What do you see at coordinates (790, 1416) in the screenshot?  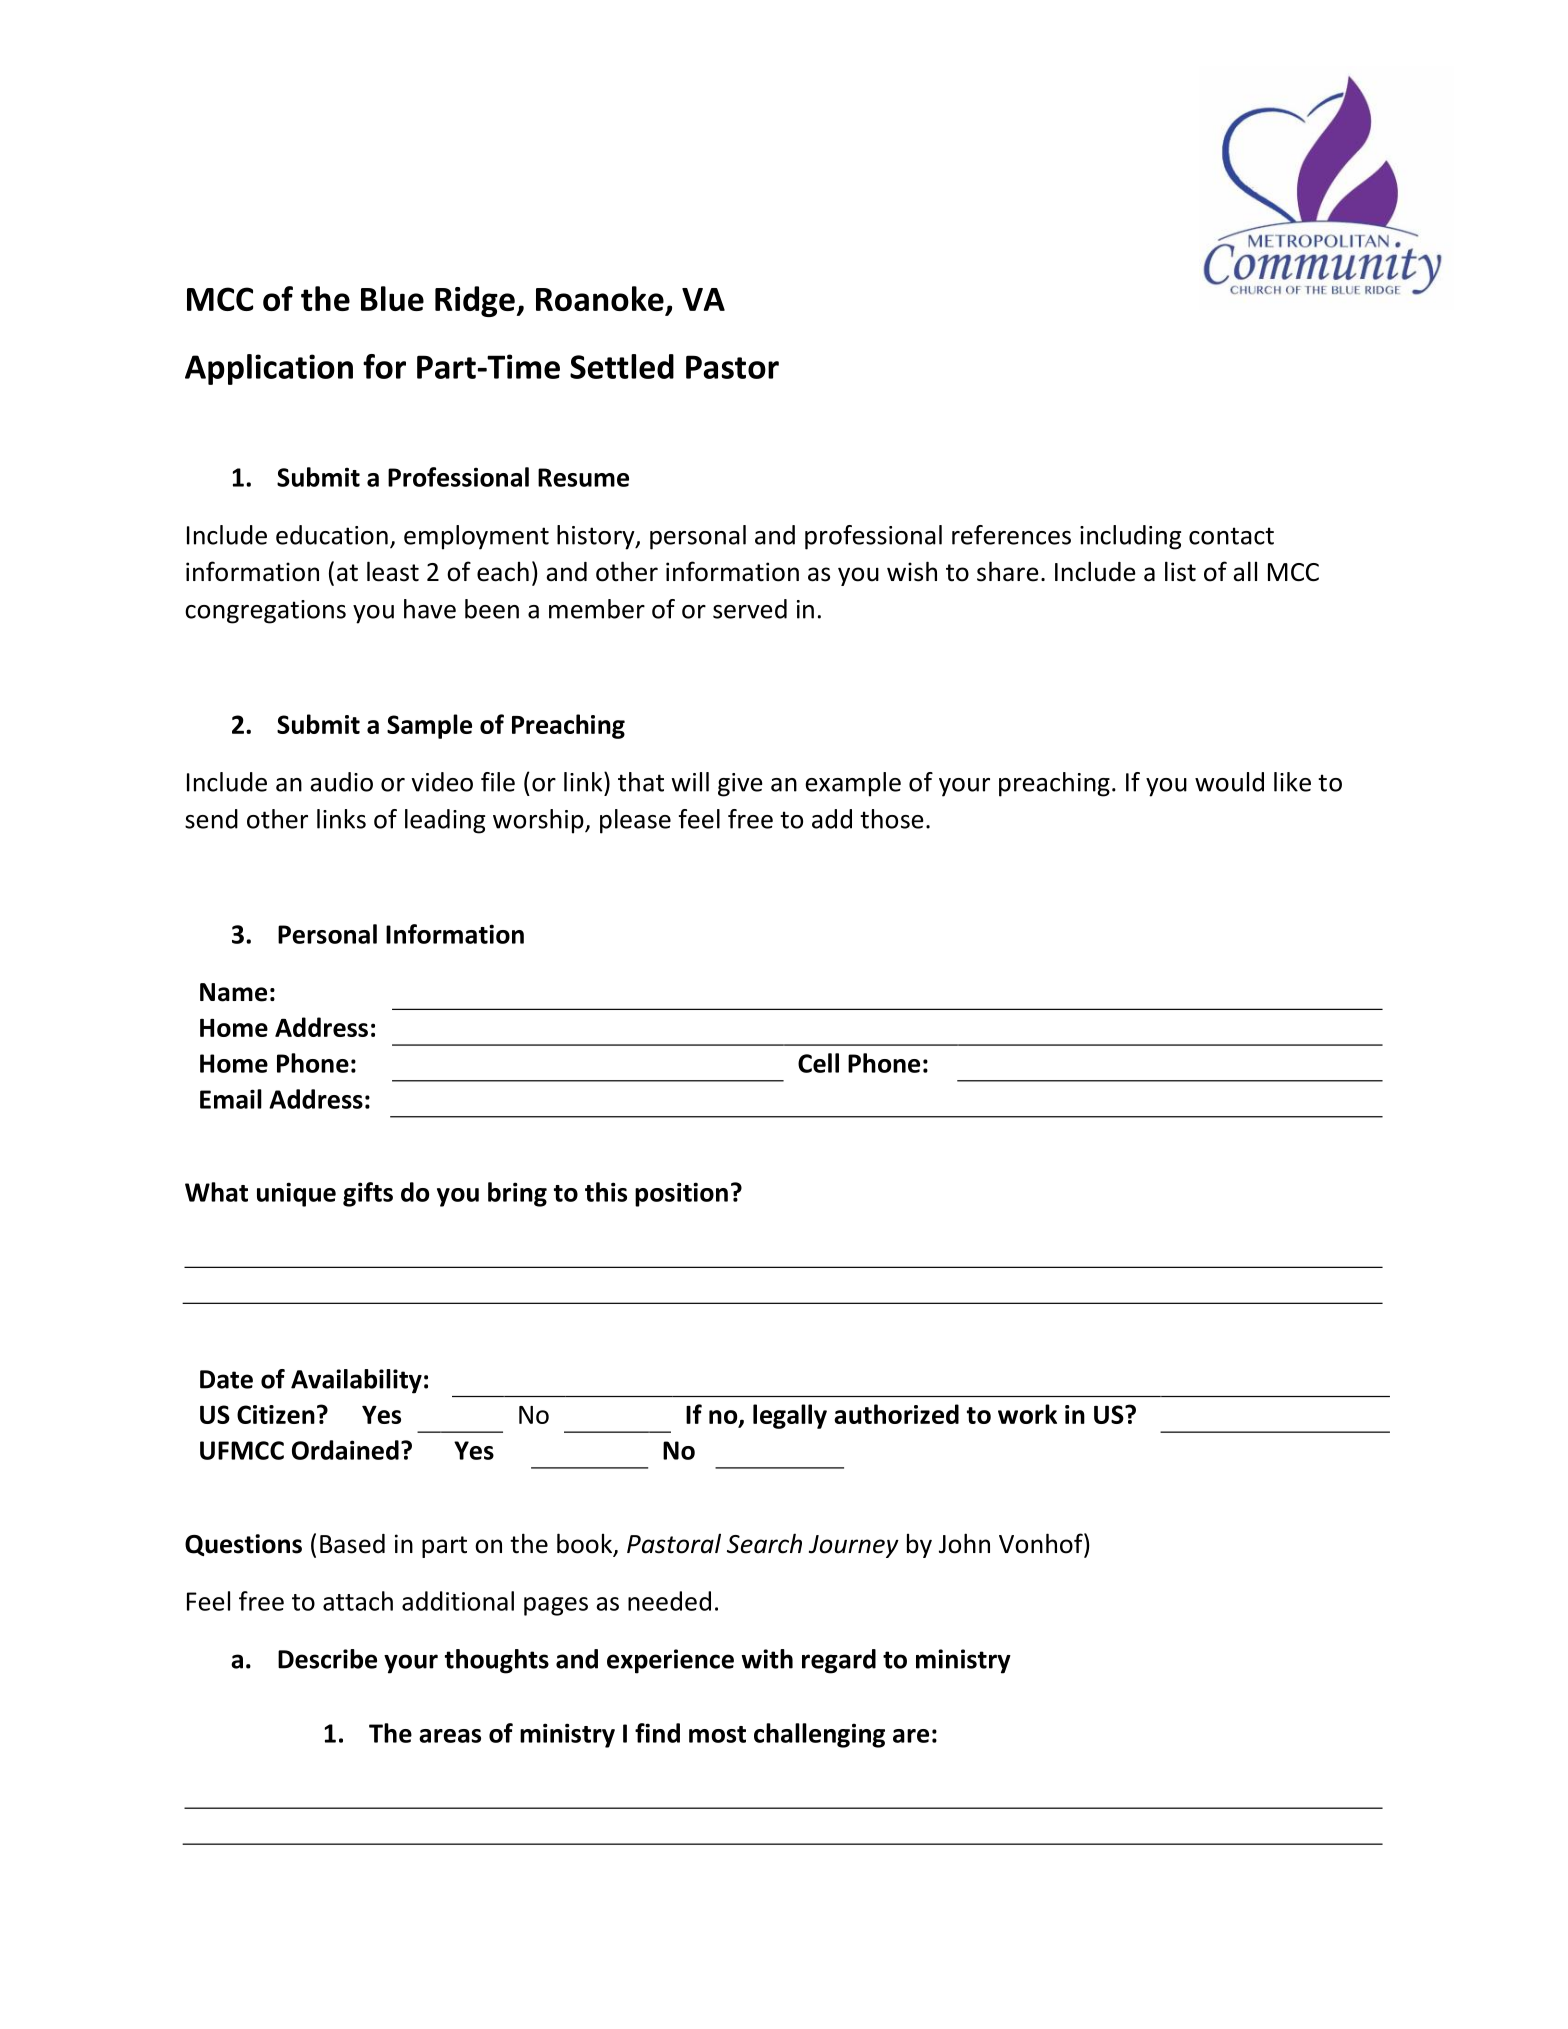 I see `legally` at bounding box center [790, 1416].
